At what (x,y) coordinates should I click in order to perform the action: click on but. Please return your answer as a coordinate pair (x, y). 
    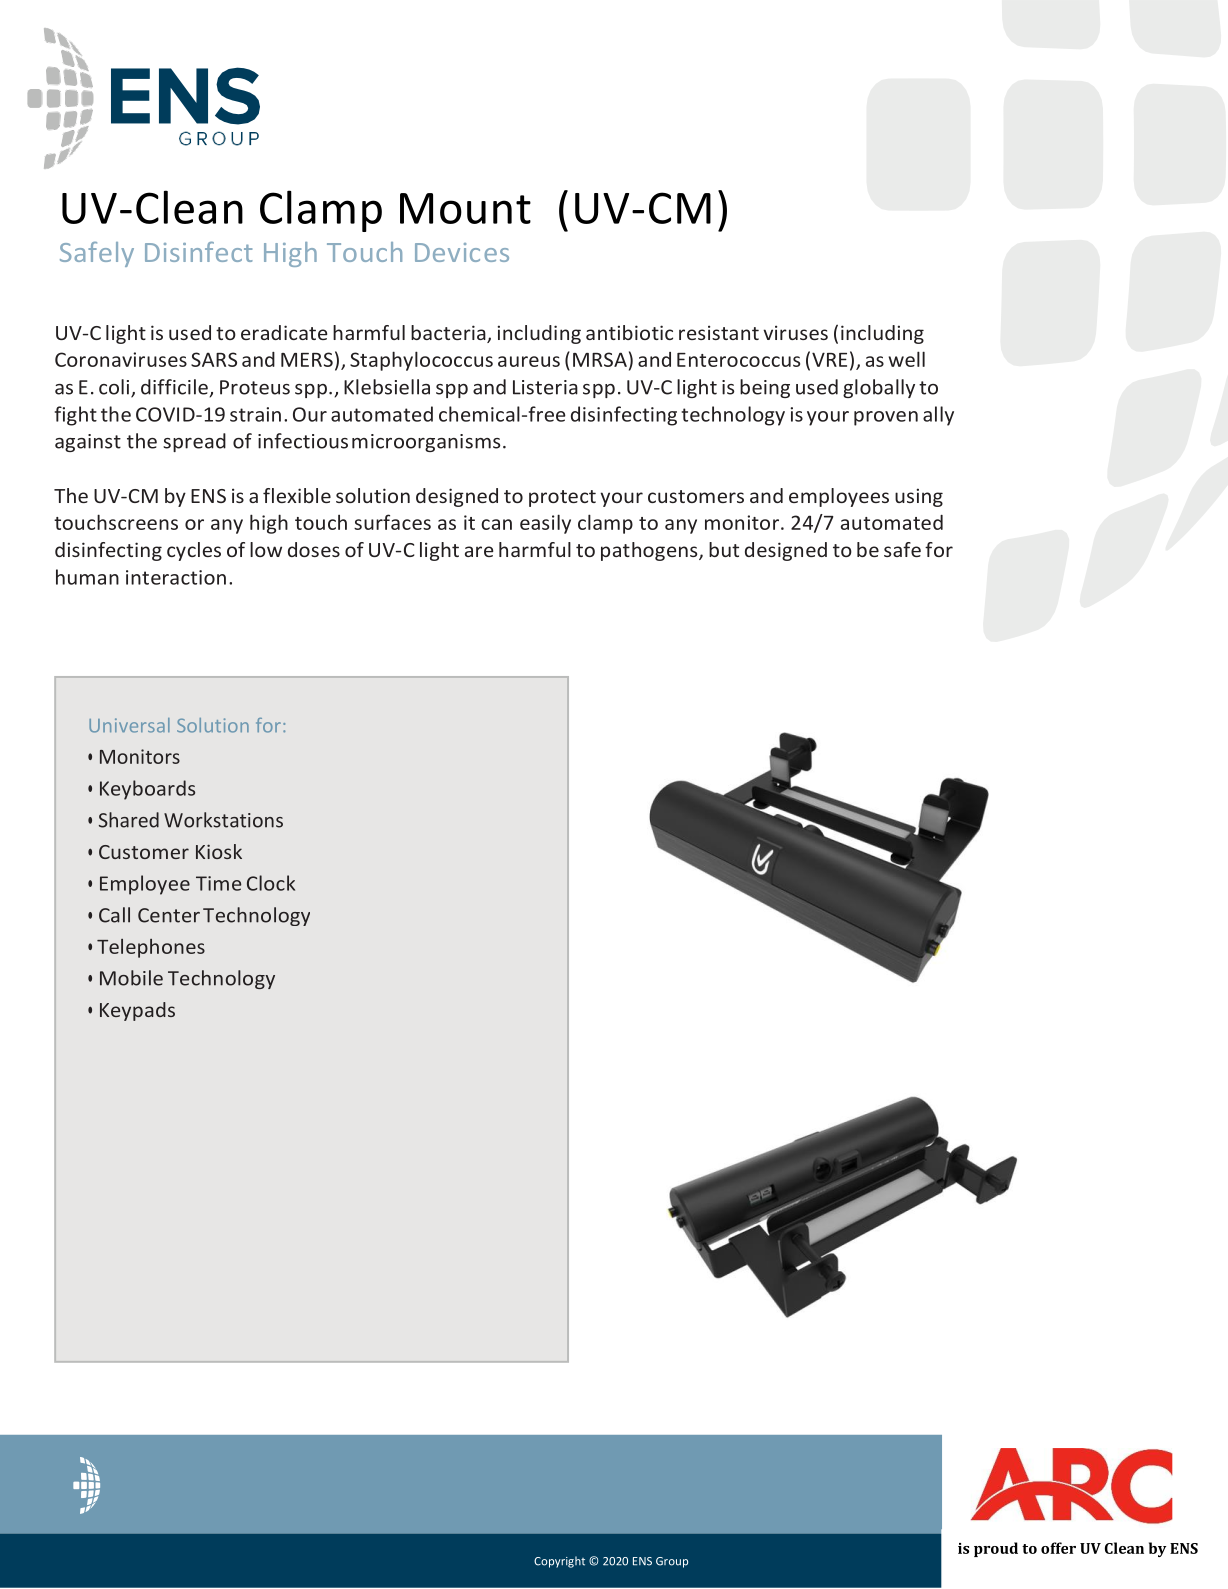
    Looking at the image, I should click on (724, 549).
